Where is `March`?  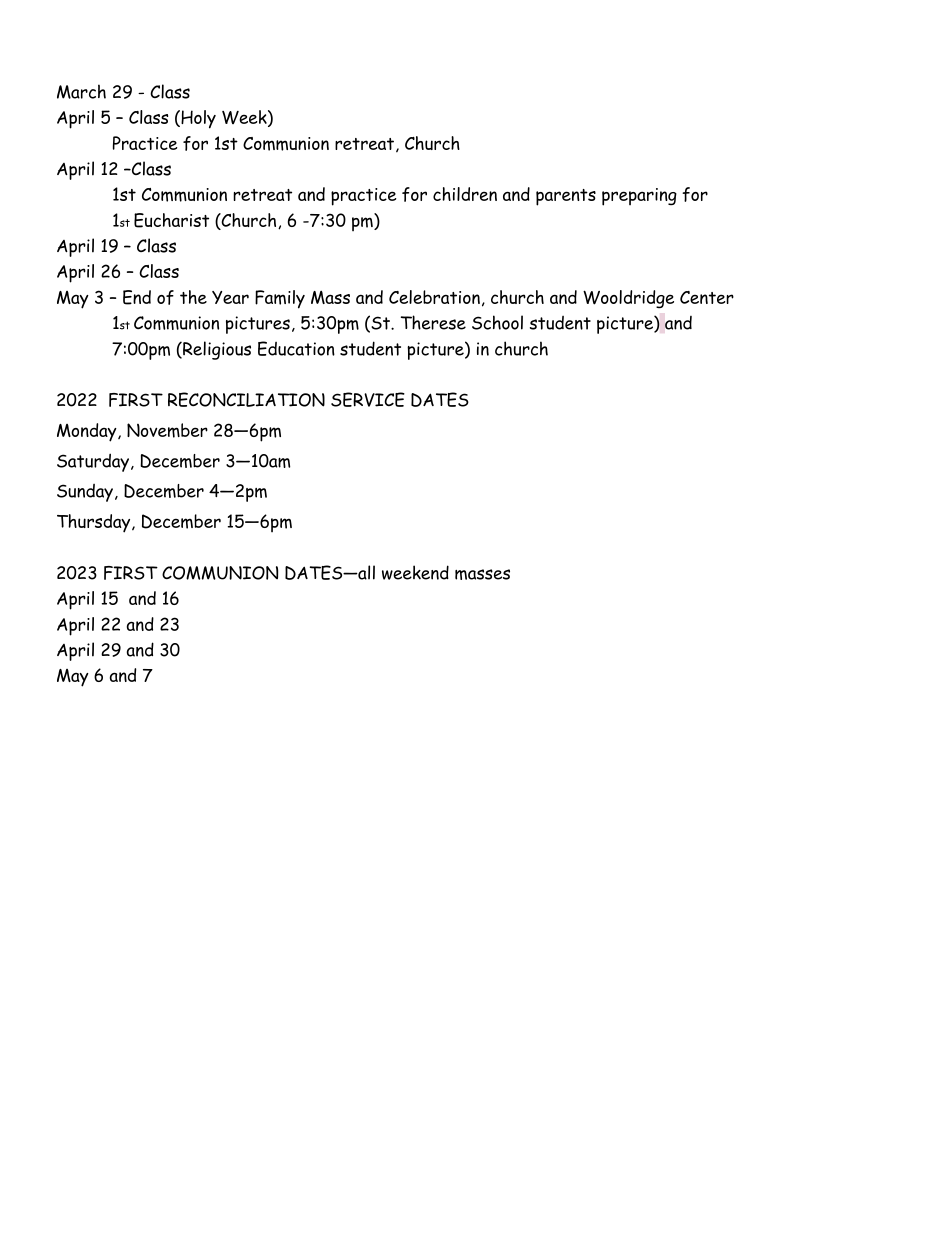
March is located at coordinates (81, 91).
